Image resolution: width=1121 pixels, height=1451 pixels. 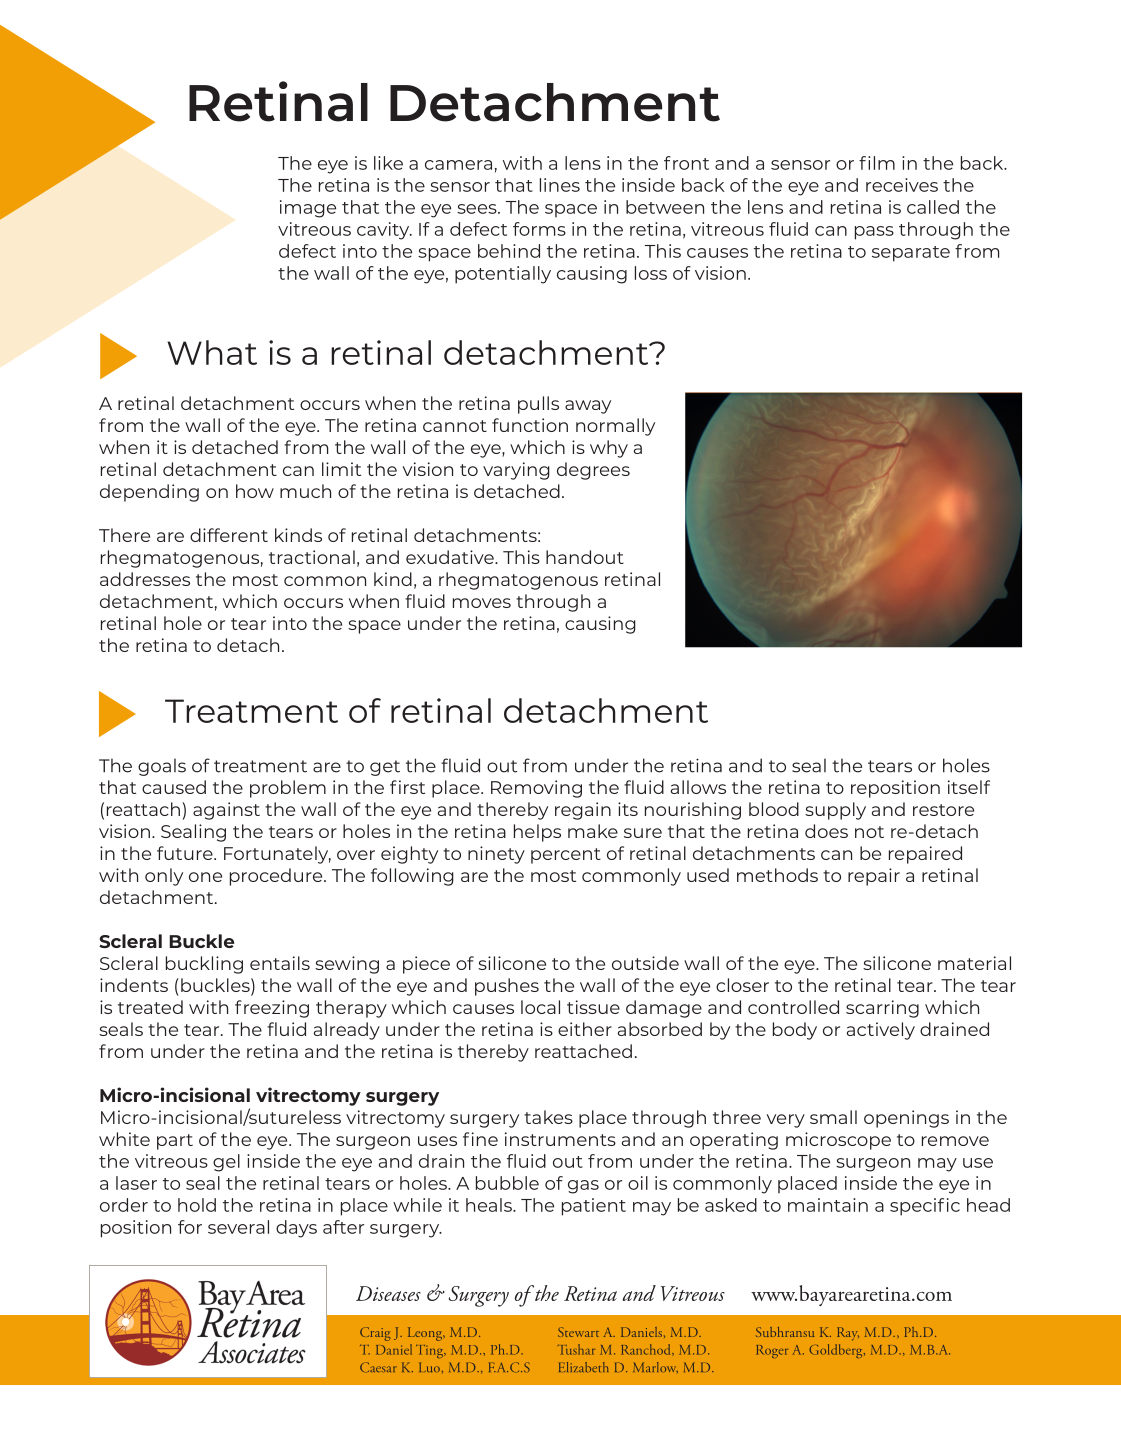 What do you see at coordinates (204, 965) in the screenshot?
I see `buckling` at bounding box center [204, 965].
